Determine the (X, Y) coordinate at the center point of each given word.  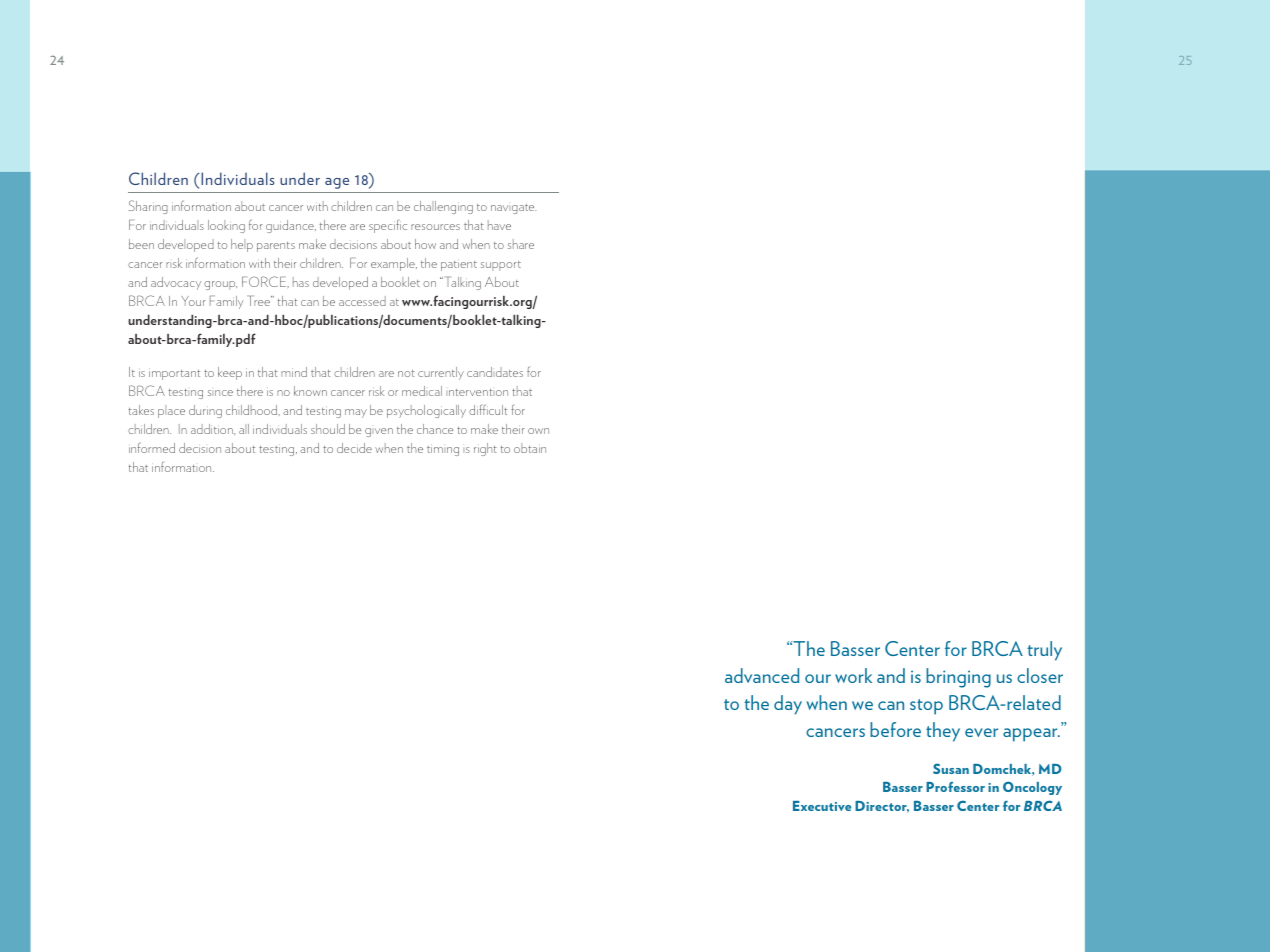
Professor (955, 787)
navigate (514, 209)
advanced (762, 675)
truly (1044, 651)
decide (354, 448)
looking (226, 226)
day (788, 705)
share (521, 244)
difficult (488, 409)
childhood (252, 410)
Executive (822, 806)
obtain (530, 448)
